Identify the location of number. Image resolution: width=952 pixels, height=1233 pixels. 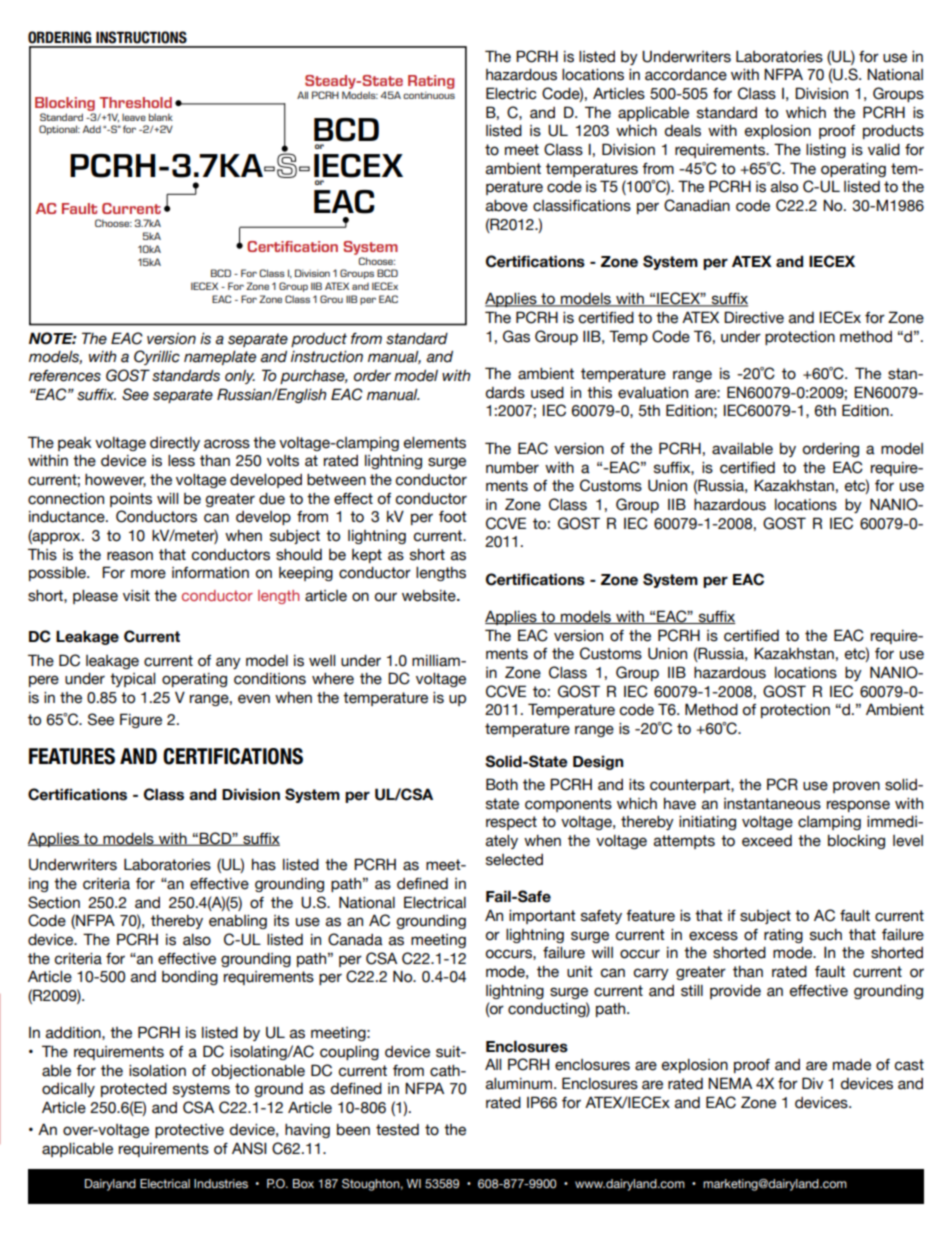
(512, 468).
